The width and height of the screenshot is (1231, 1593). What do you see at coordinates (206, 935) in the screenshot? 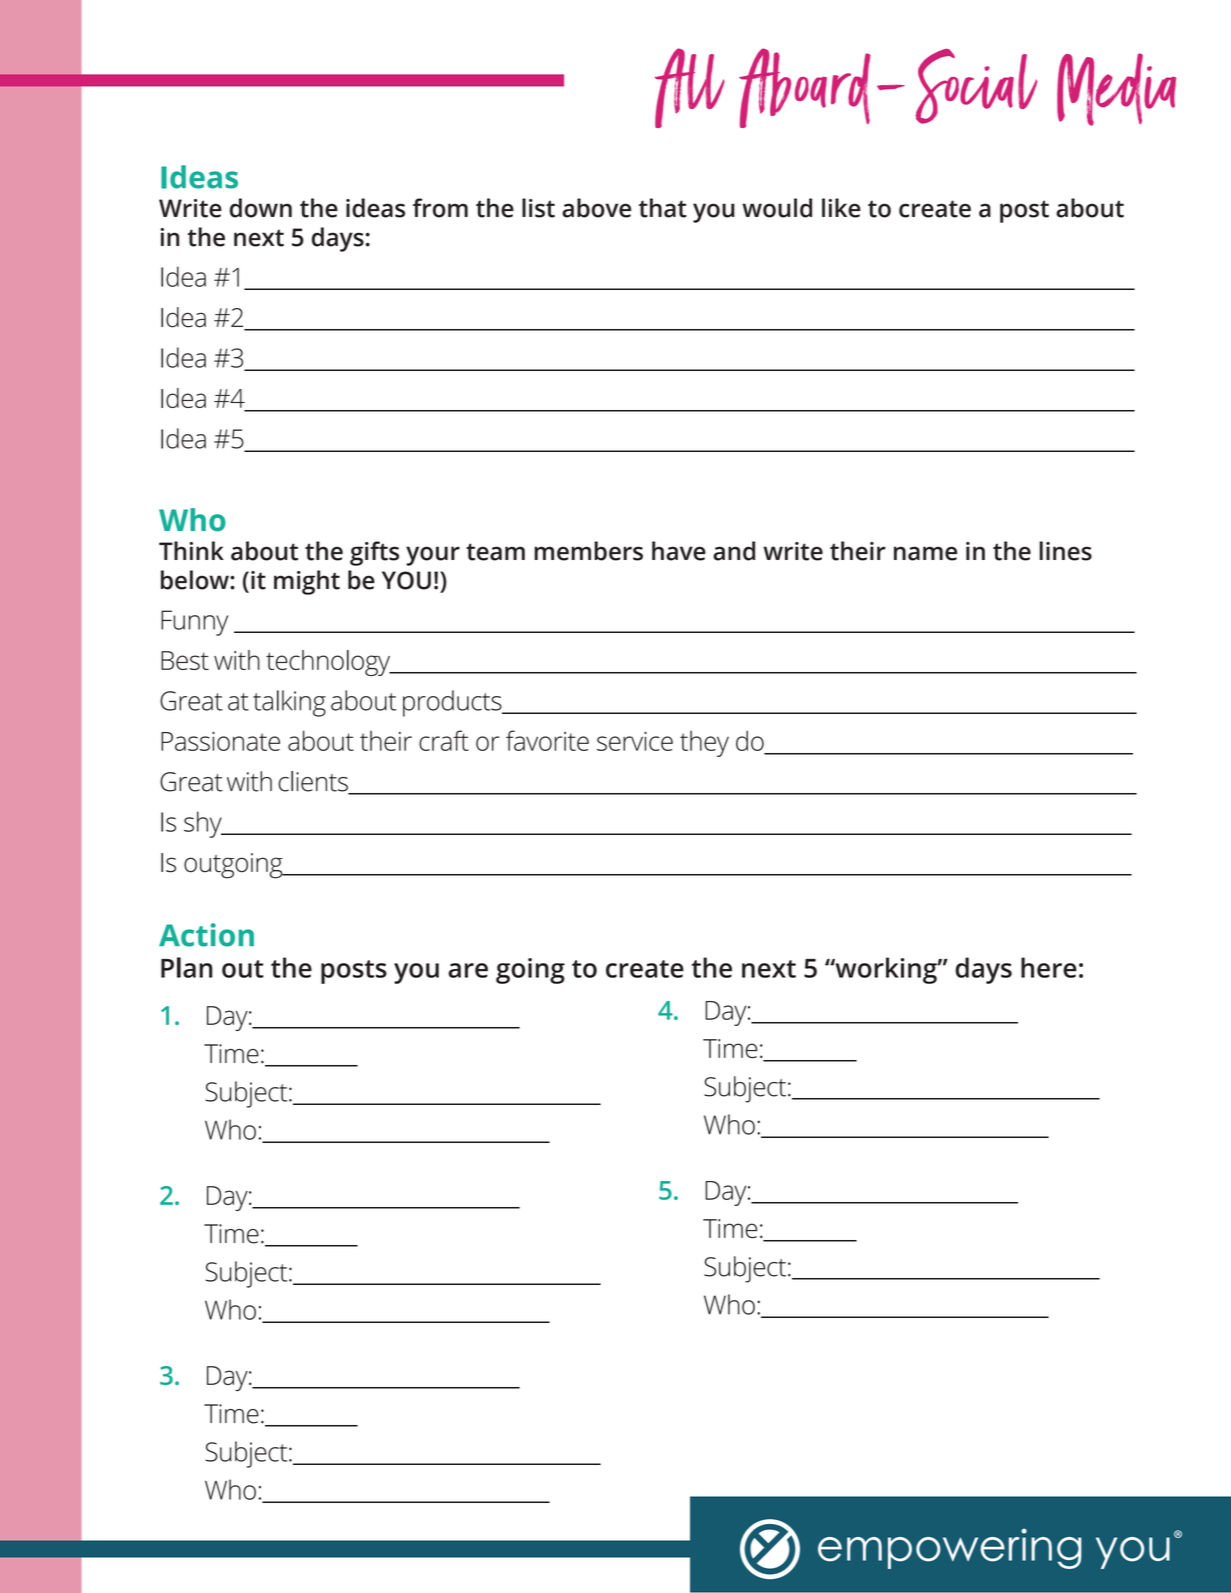
I see `Action` at bounding box center [206, 935].
